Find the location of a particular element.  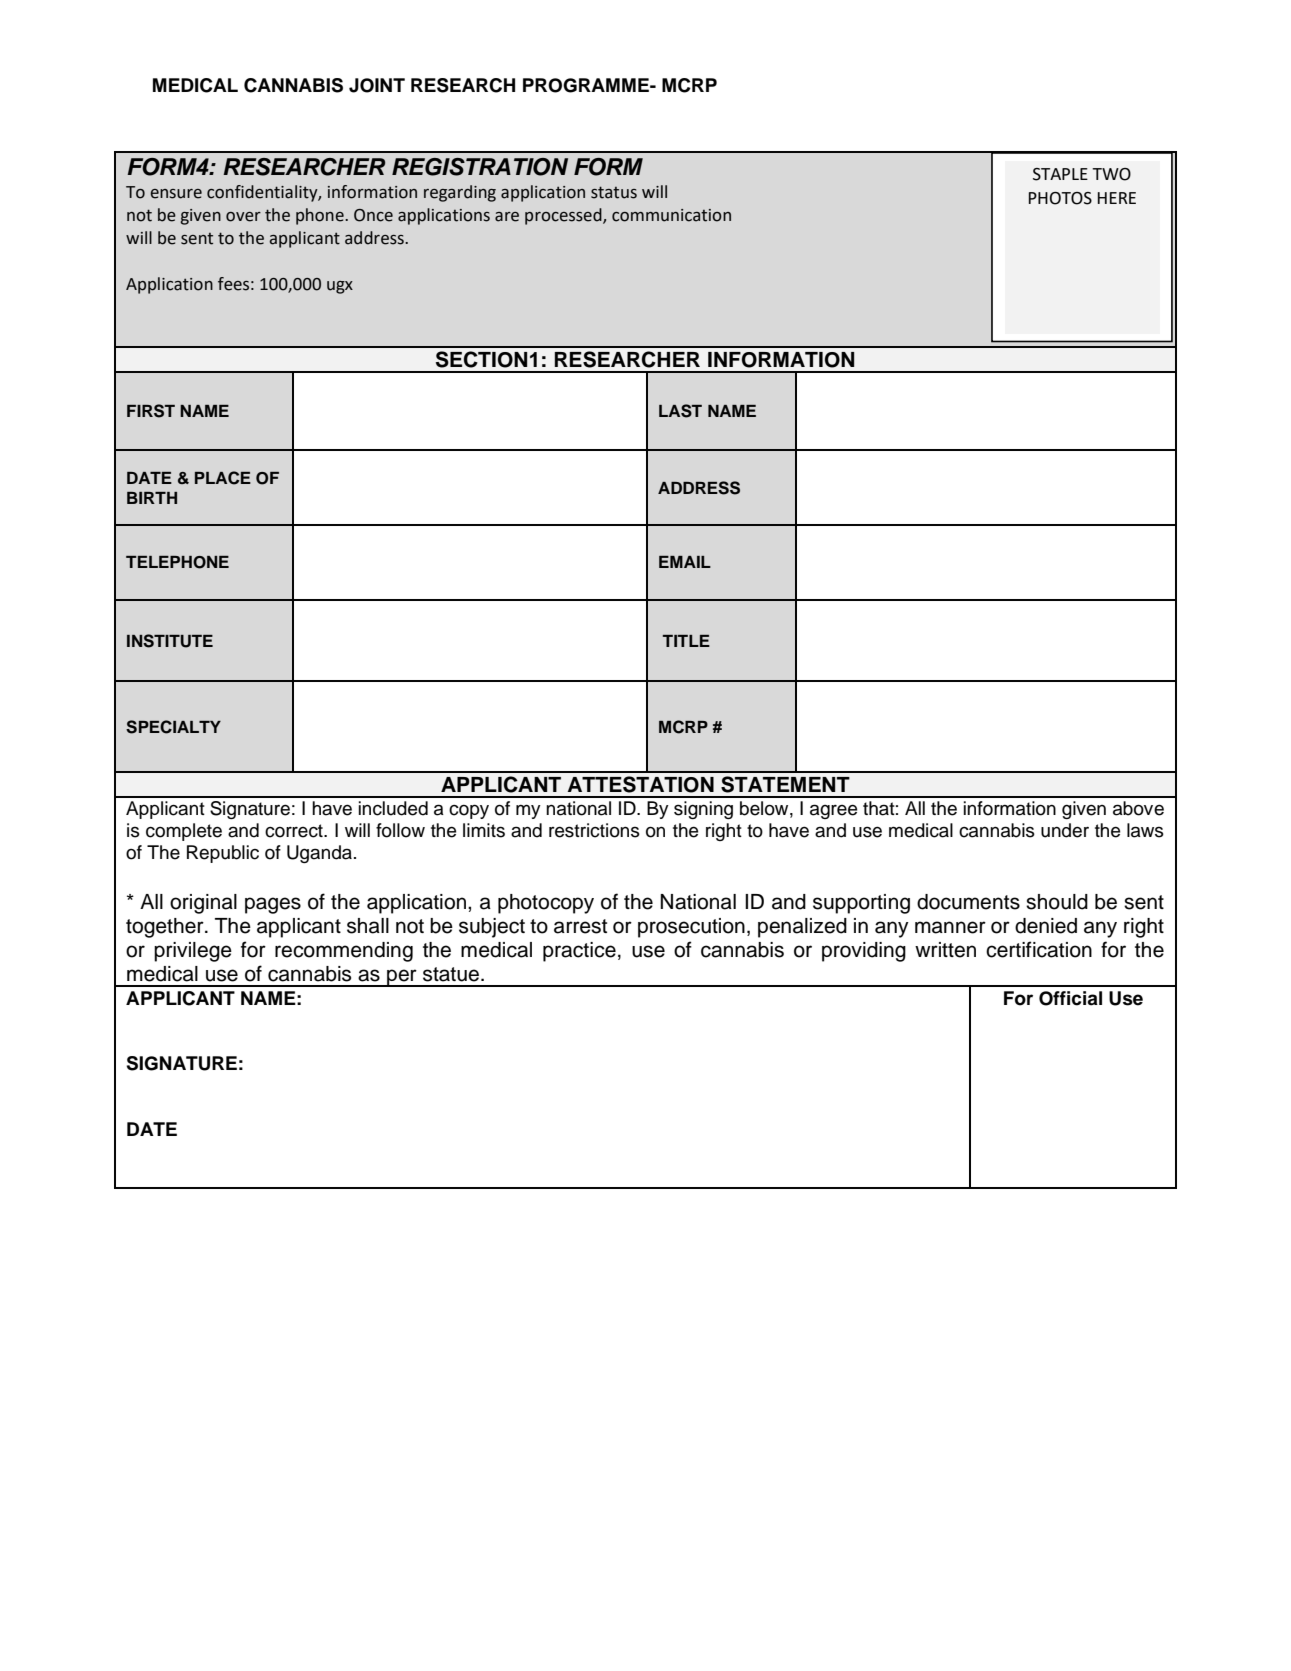

PLACE is located at coordinates (223, 478).
